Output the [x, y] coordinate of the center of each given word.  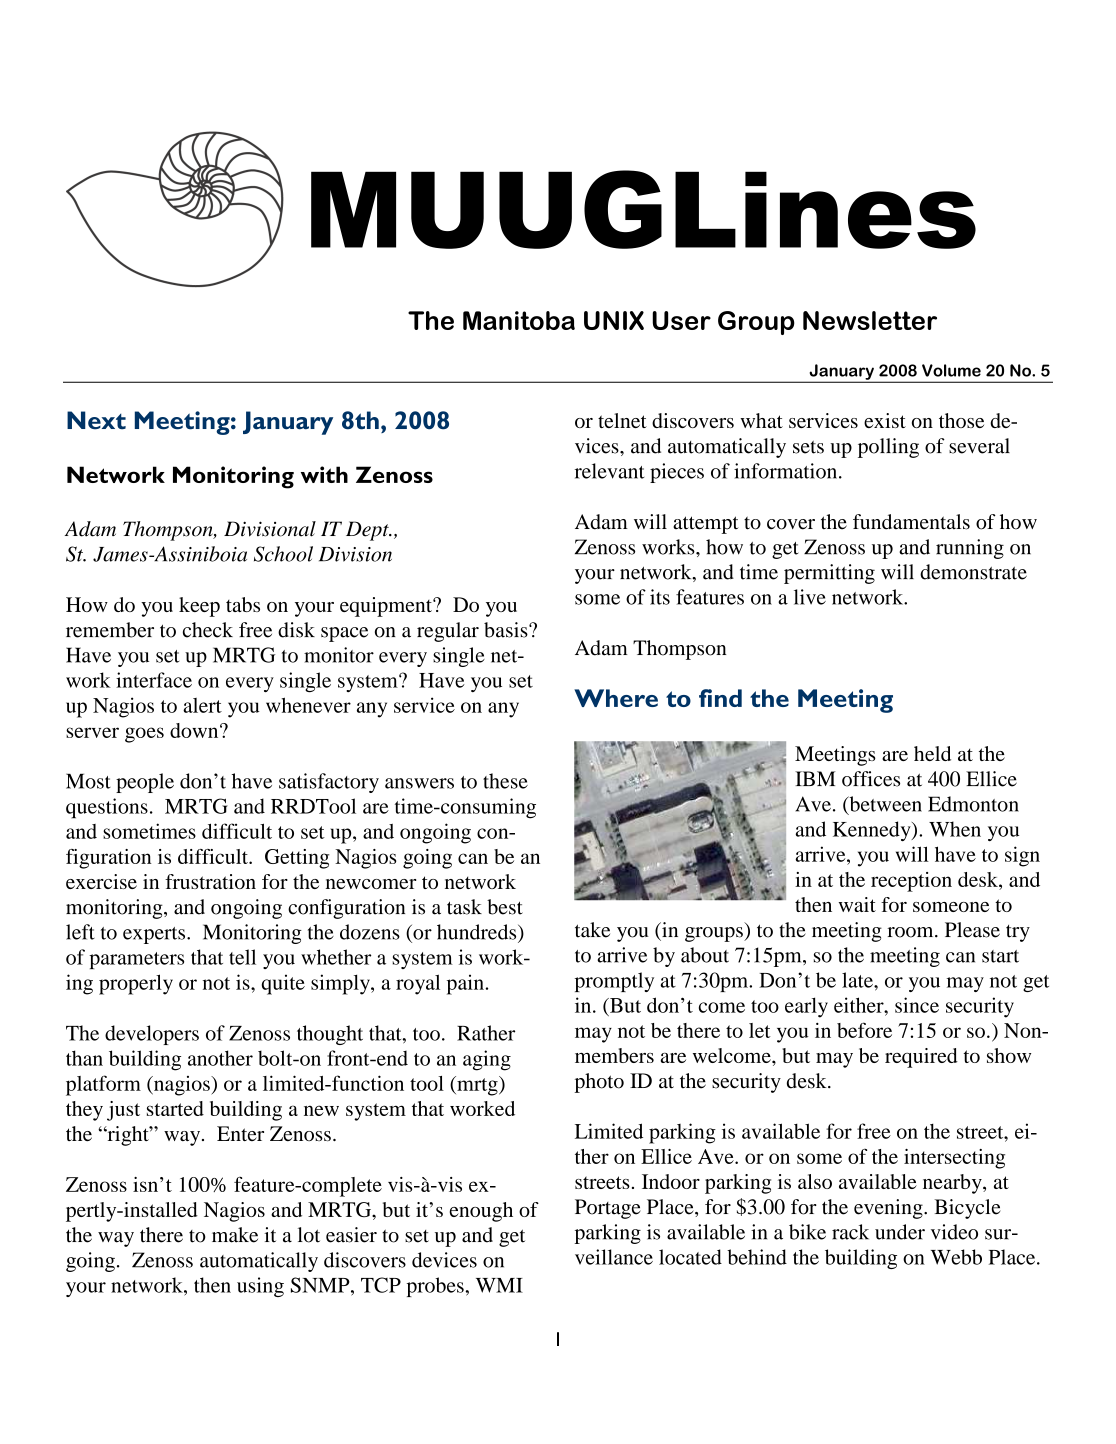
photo [599, 1083]
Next [96, 420]
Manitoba [519, 320]
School [283, 554]
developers [152, 1035]
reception [911, 882]
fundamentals [911, 522]
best [505, 907]
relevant [609, 471]
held [932, 753]
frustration [210, 881]
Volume [951, 370]
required [921, 1058]
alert [202, 705]
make [235, 1235]
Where [616, 698]
